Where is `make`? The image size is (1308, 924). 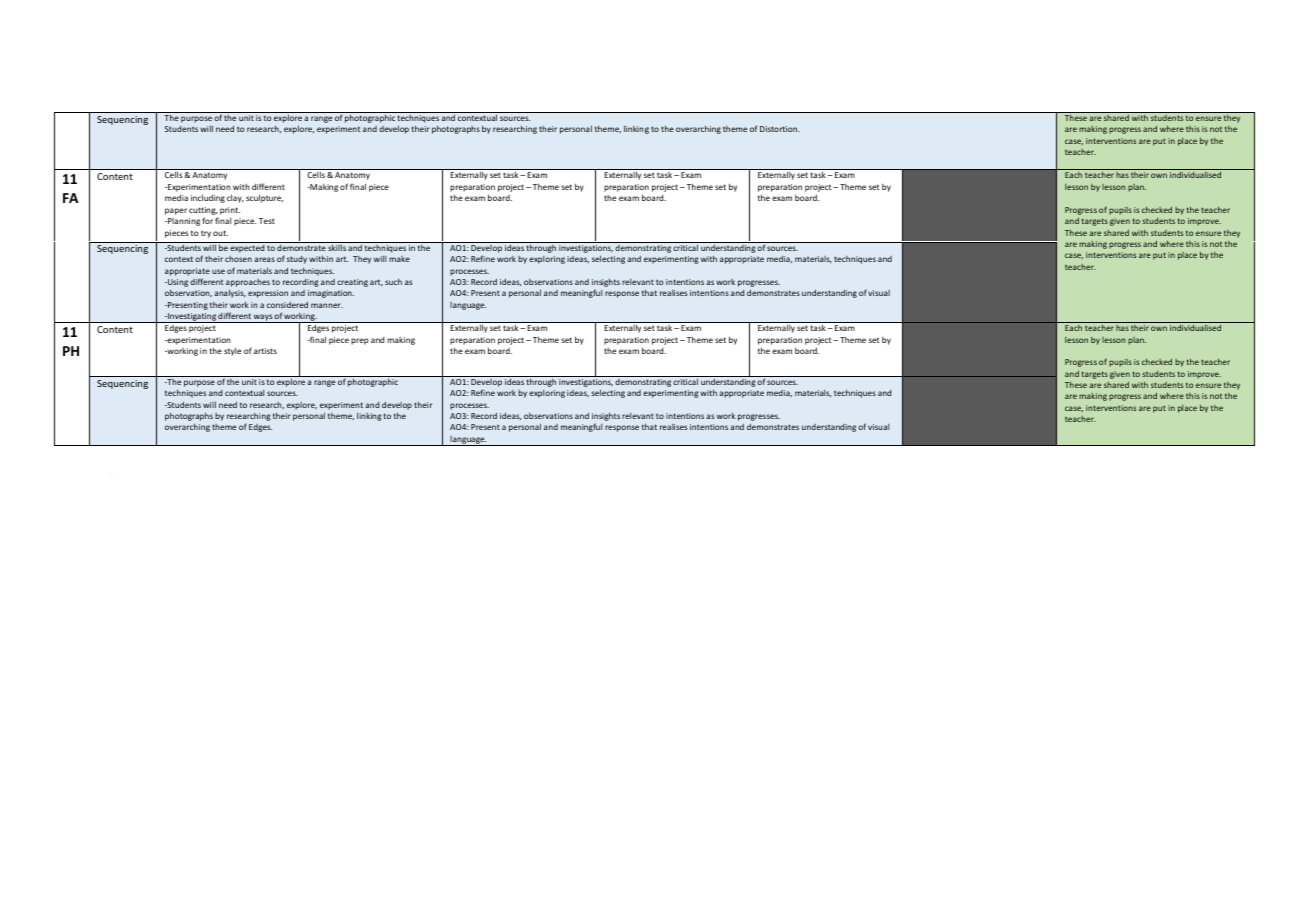
make is located at coordinates (399, 259).
